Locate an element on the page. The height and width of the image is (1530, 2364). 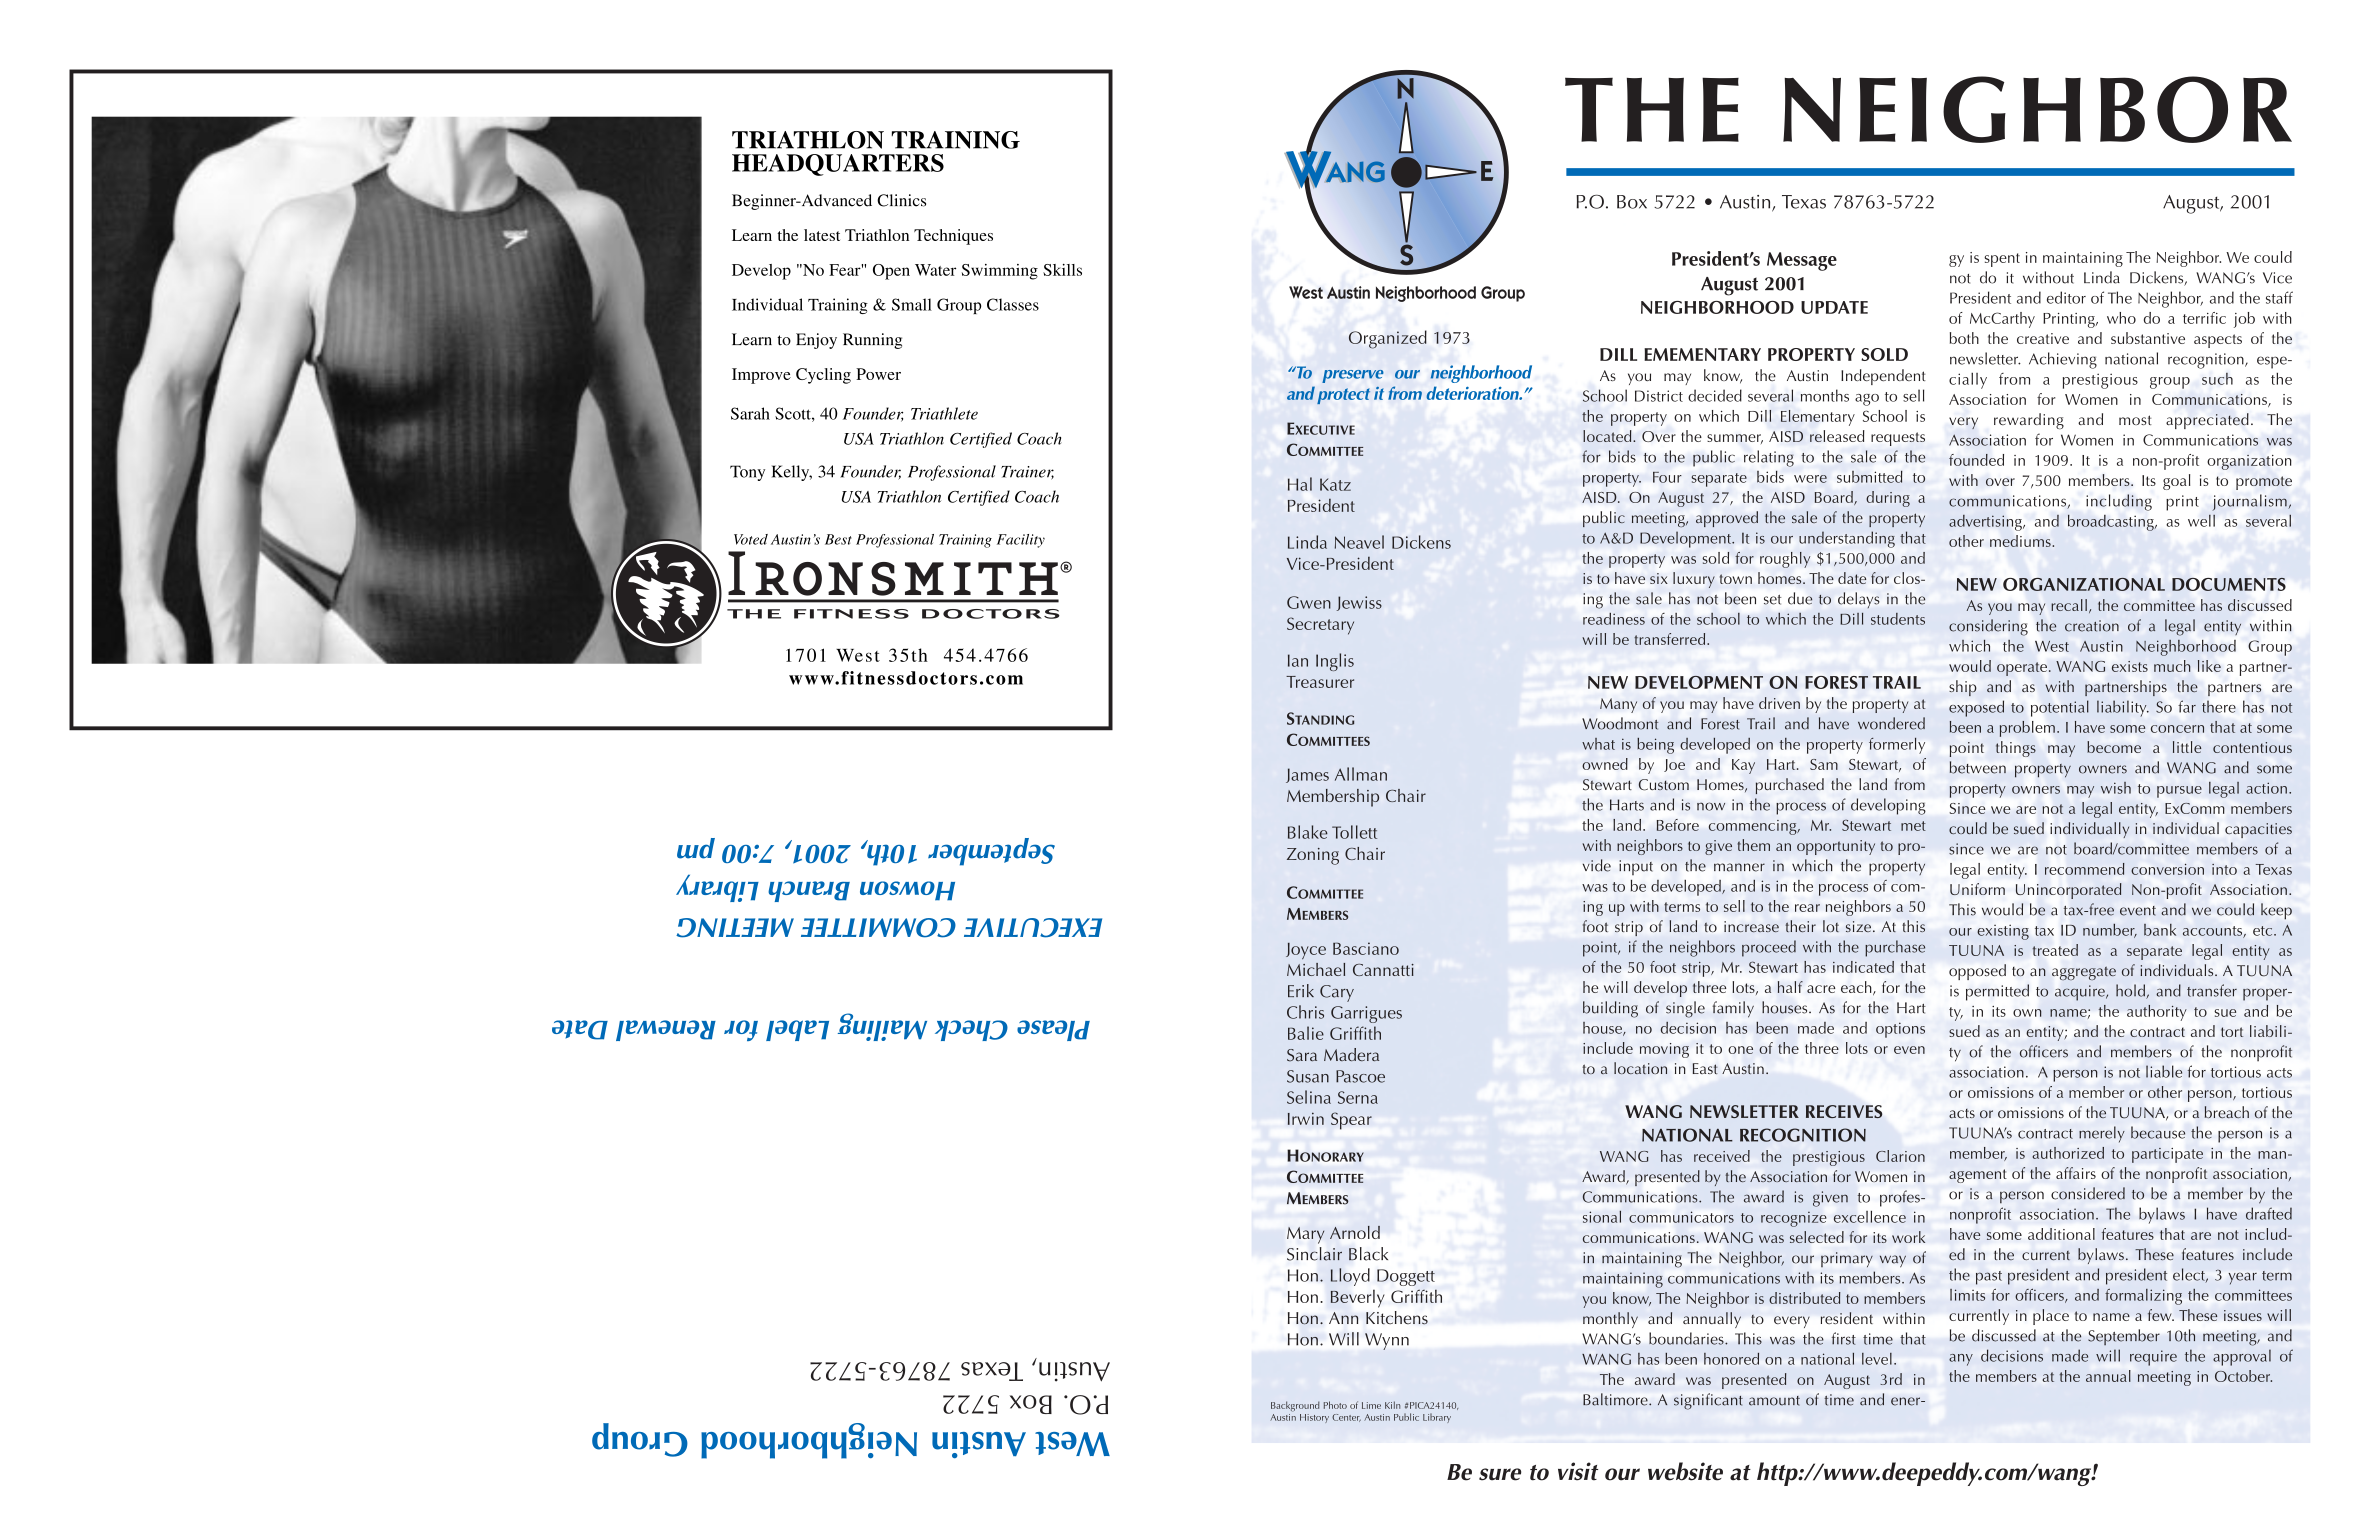
Message is located at coordinates (1802, 261).
